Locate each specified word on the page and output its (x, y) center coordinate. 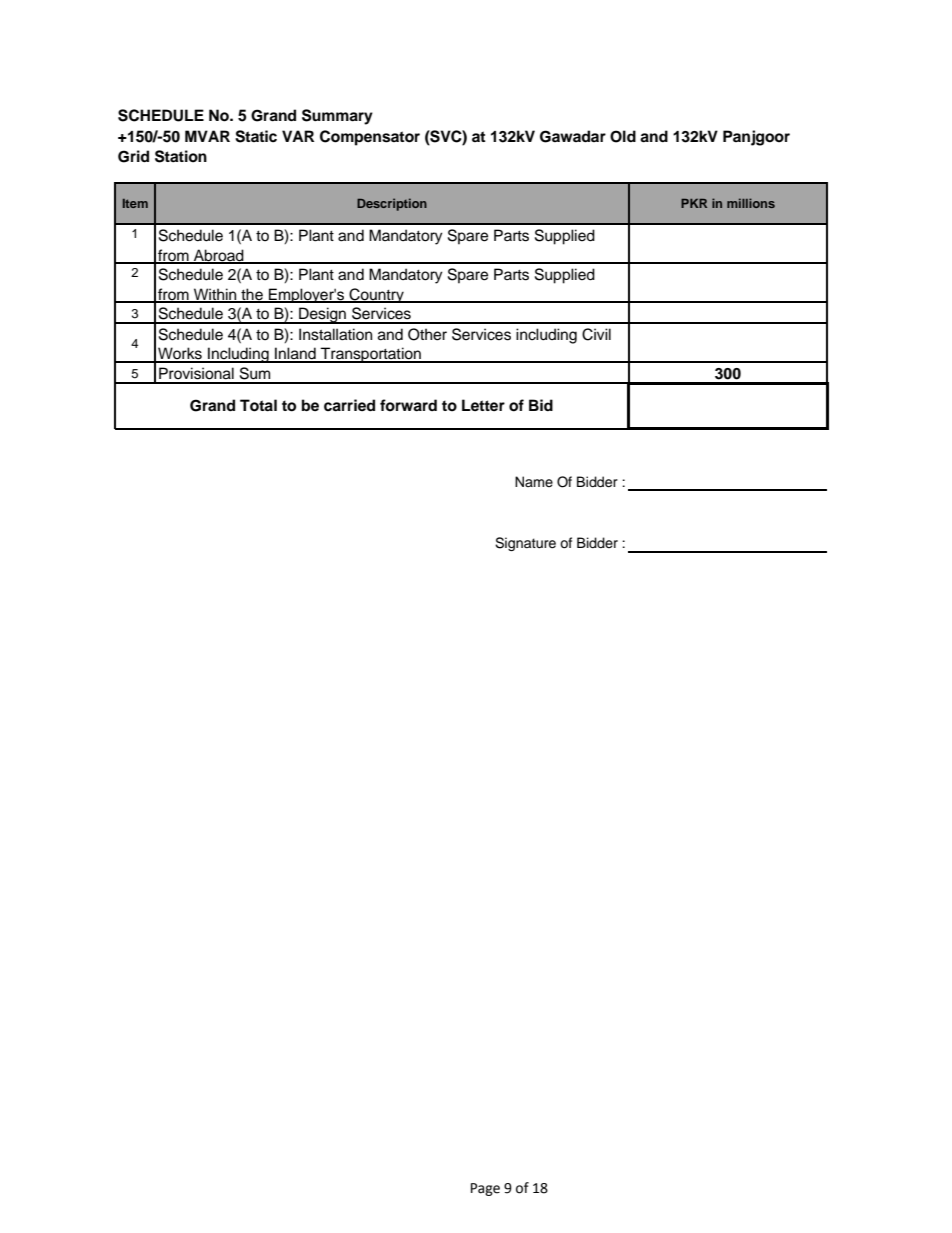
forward (408, 405)
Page (485, 1189)
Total (258, 405)
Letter (483, 405)
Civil (596, 334)
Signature (525, 544)
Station (181, 156)
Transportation (371, 355)
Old (623, 136)
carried (349, 405)
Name (534, 481)
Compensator (370, 138)
